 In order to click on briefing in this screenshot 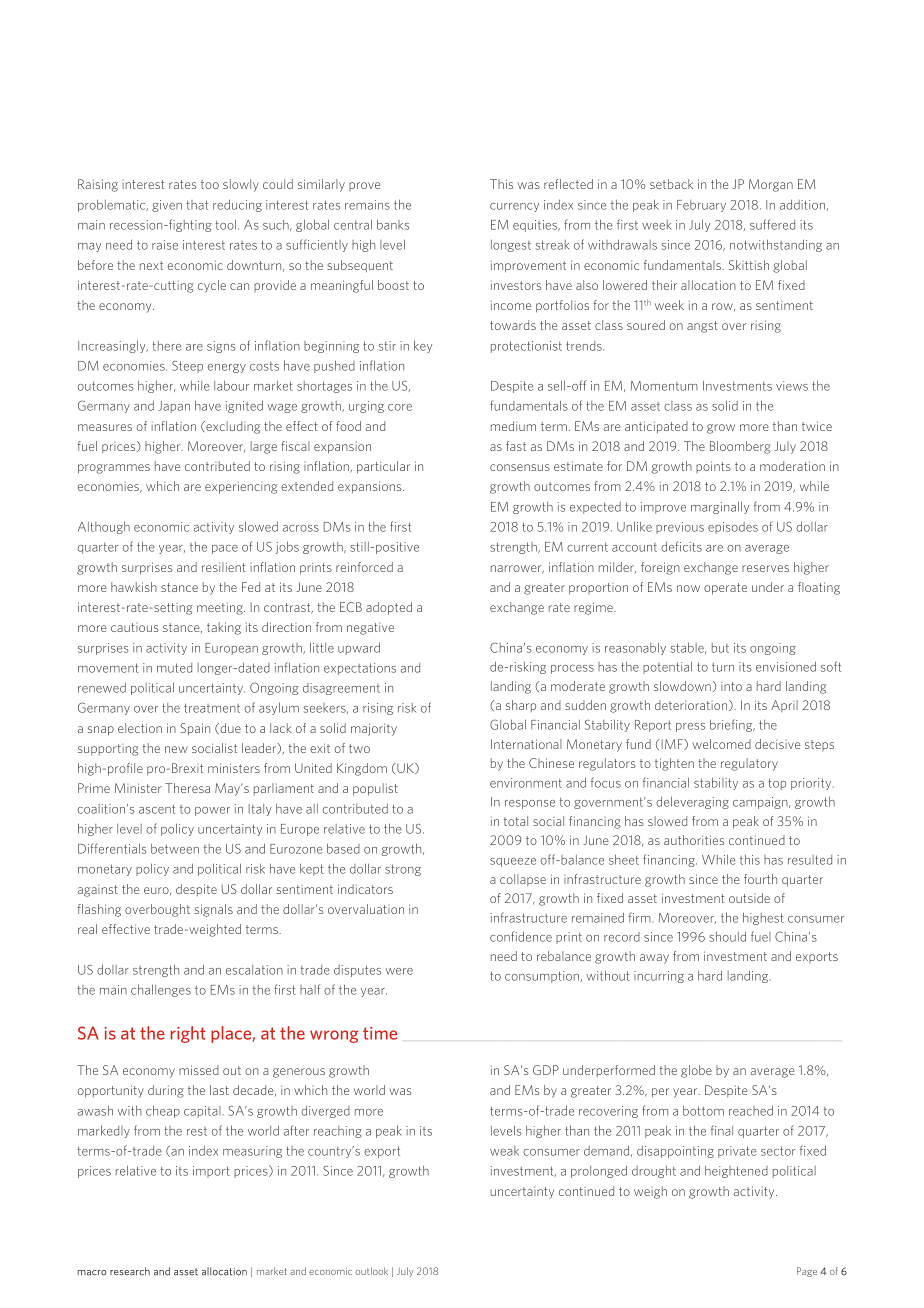, I will do `click(732, 725)`.
